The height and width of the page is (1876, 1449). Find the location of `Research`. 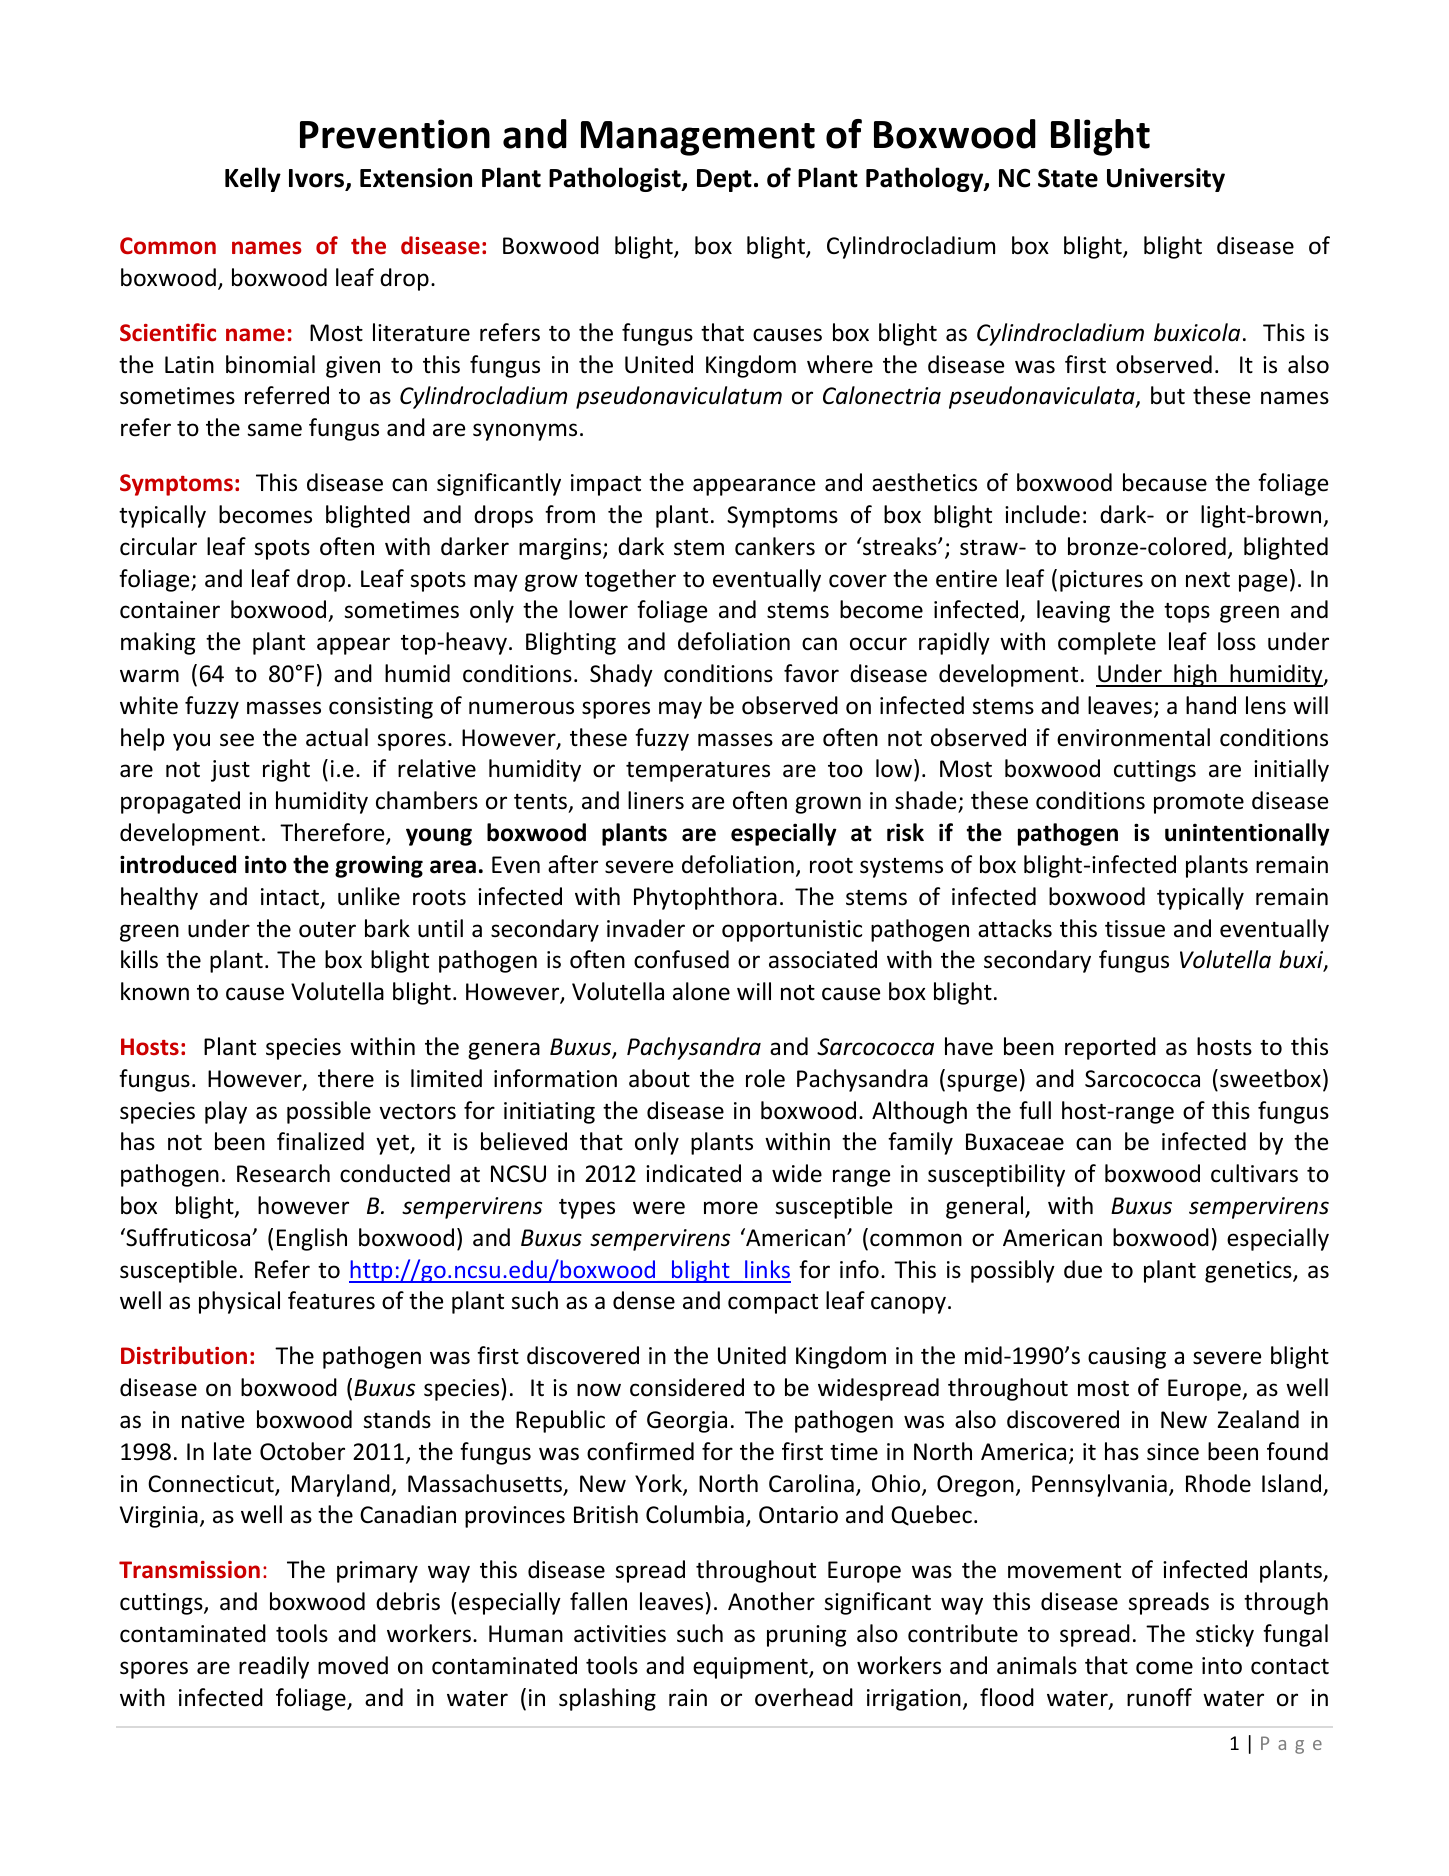

Research is located at coordinates (283, 1173).
